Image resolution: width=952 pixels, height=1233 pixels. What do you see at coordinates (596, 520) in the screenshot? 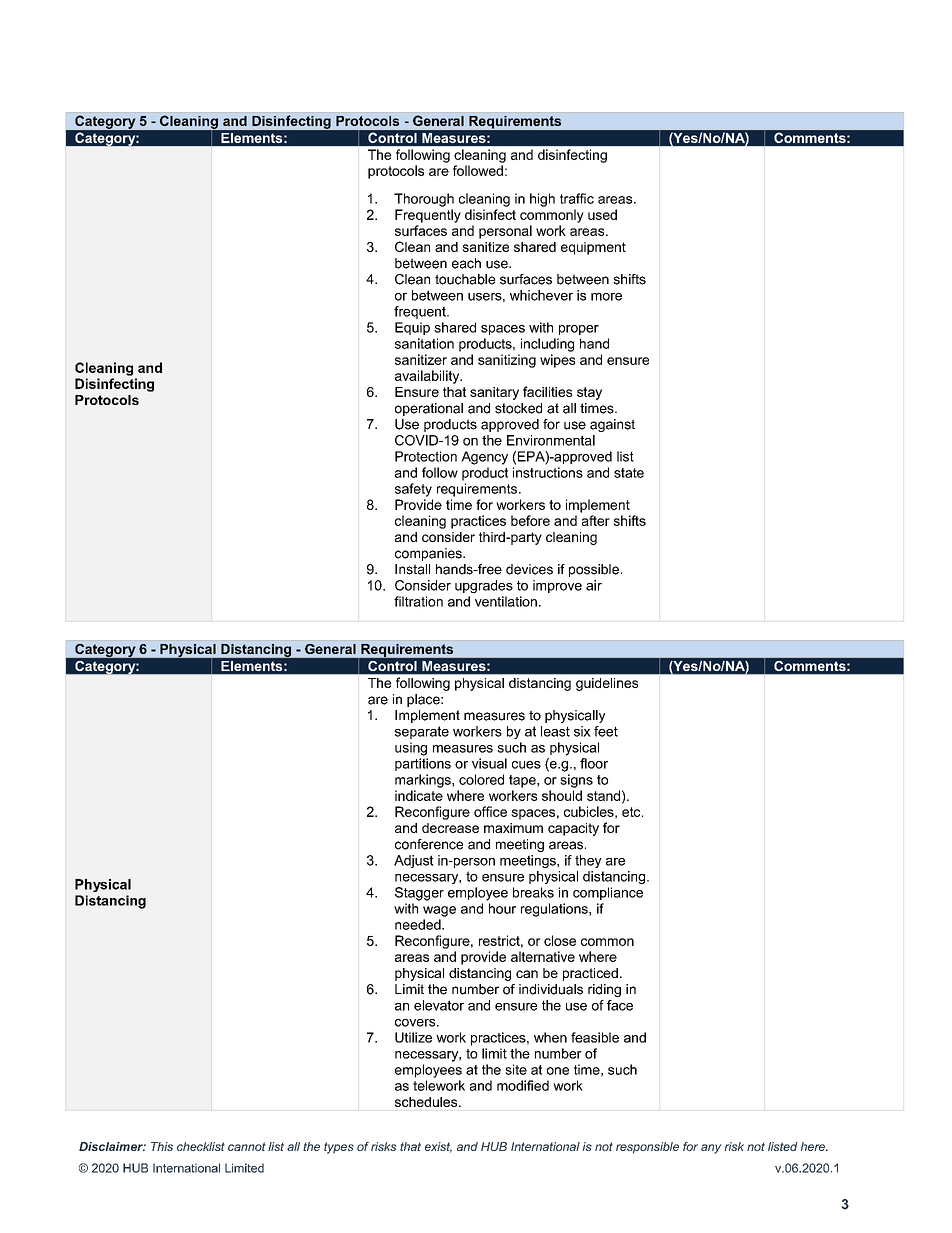
I see `after` at bounding box center [596, 520].
